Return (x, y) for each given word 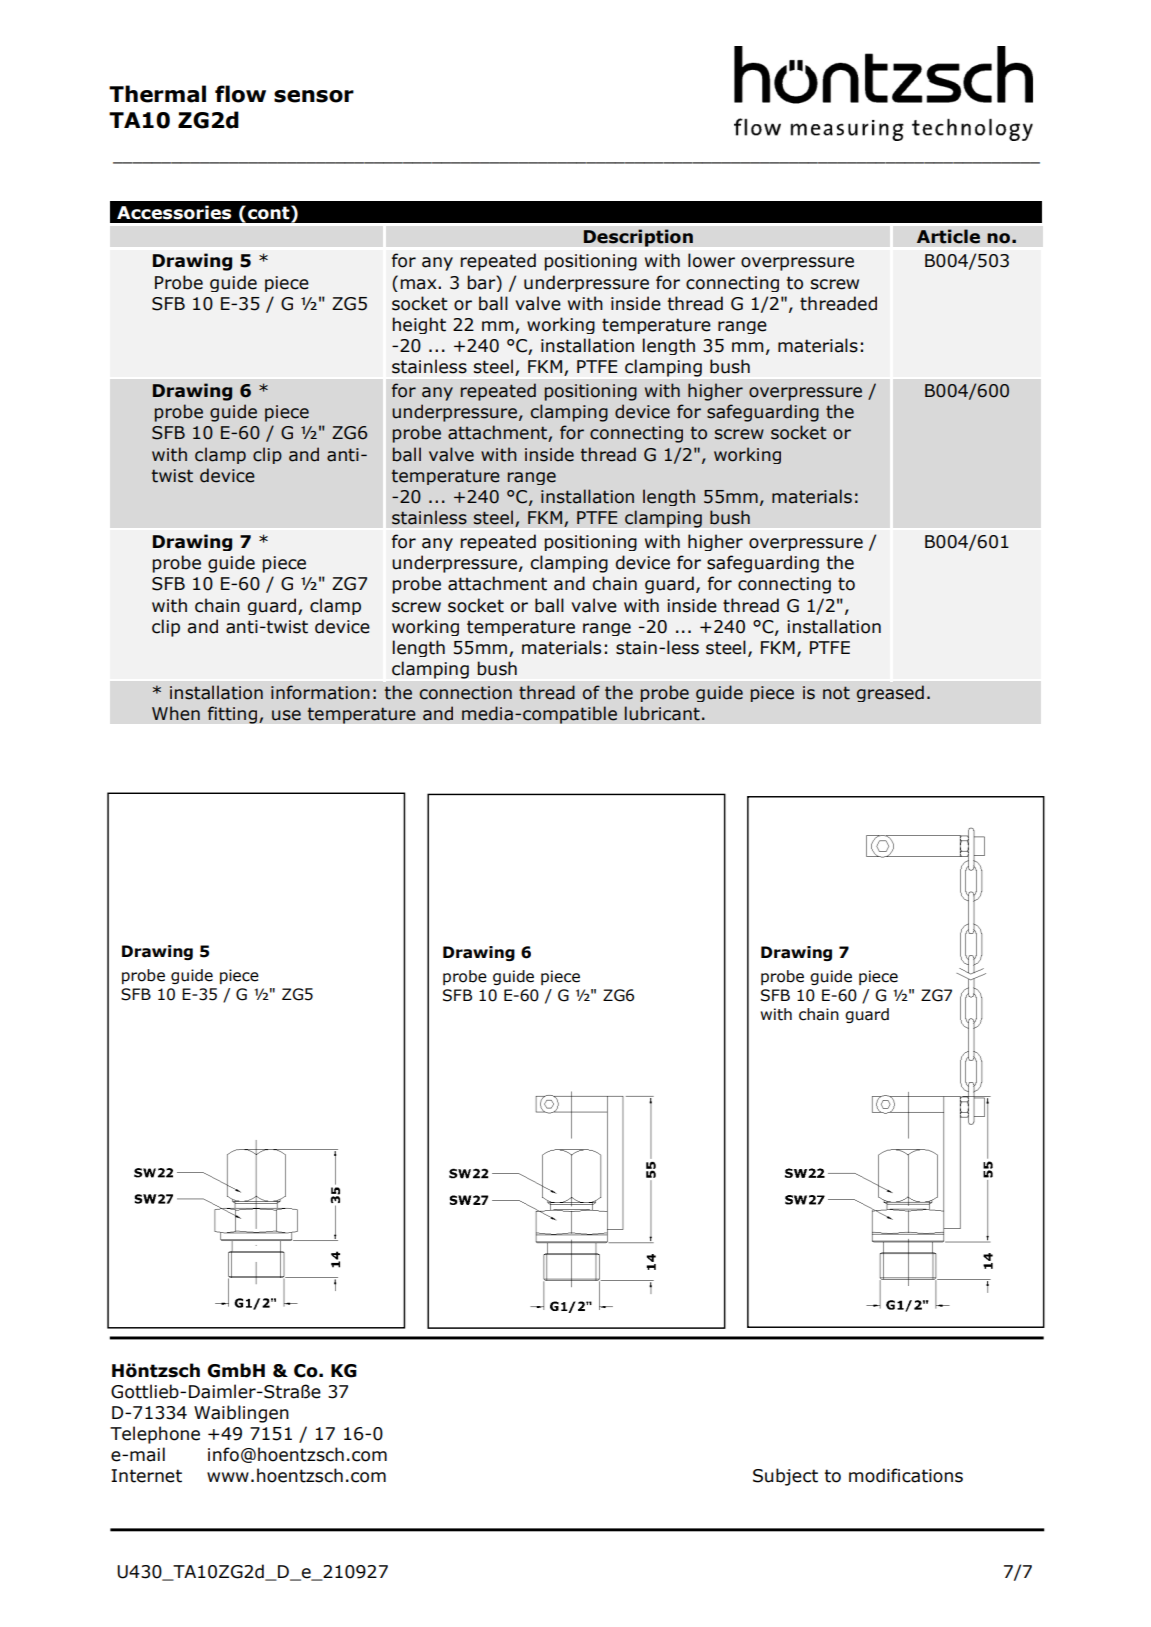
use (286, 715)
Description (638, 238)
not (836, 693)
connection (466, 693)
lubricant (662, 713)
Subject (785, 1477)
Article (948, 236)
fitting (233, 715)
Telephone (155, 1435)
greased (890, 693)
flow (240, 94)
